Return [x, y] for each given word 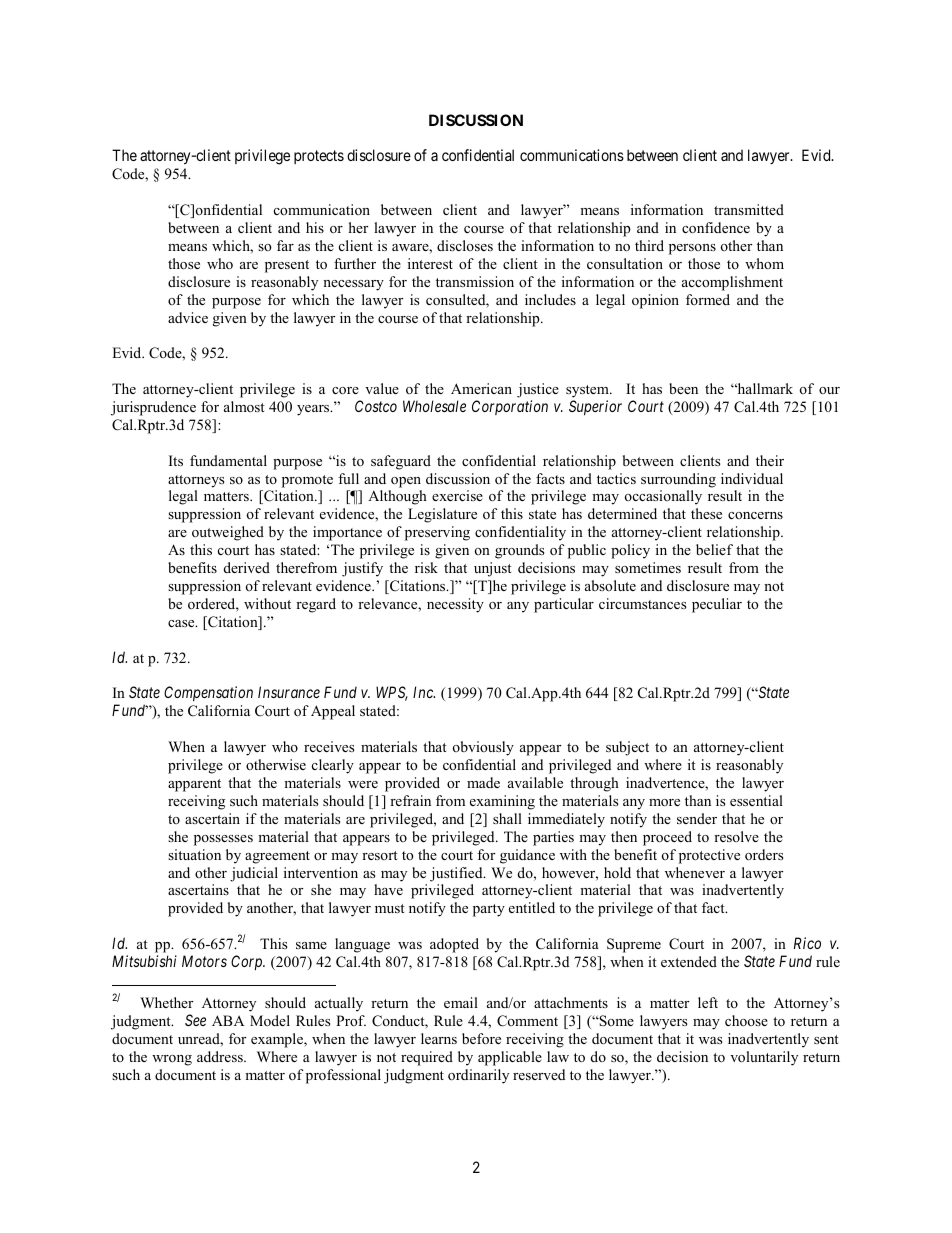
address [221, 1056]
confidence [716, 228]
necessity [455, 605]
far [285, 245]
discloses [465, 245]
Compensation [208, 693]
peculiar [717, 605]
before [481, 1039]
